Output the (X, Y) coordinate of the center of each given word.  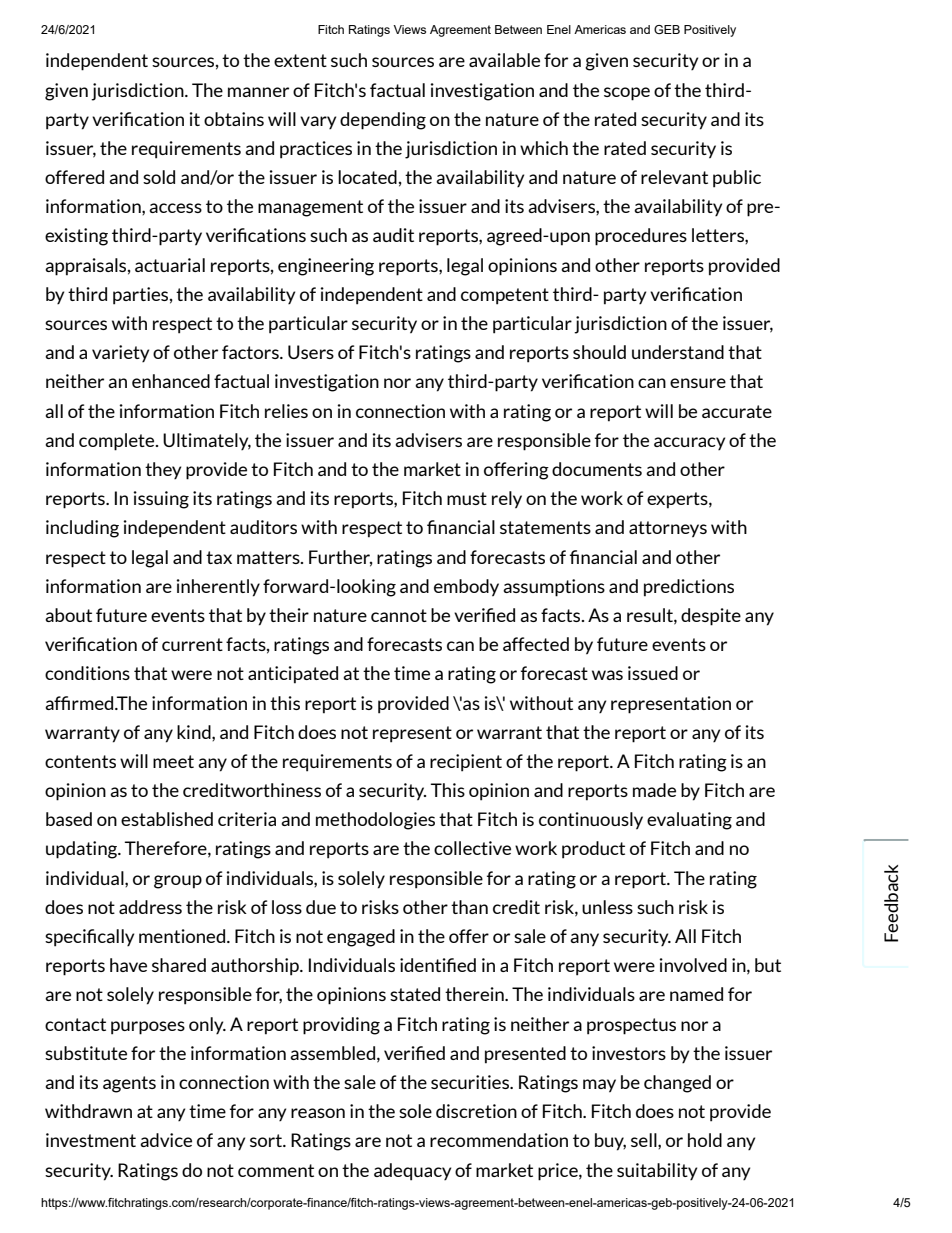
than (469, 907)
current (192, 644)
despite (711, 617)
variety (120, 353)
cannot (399, 615)
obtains (234, 119)
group (178, 882)
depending (383, 121)
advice (166, 1140)
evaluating (689, 821)
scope (627, 94)
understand (678, 352)
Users (311, 352)
